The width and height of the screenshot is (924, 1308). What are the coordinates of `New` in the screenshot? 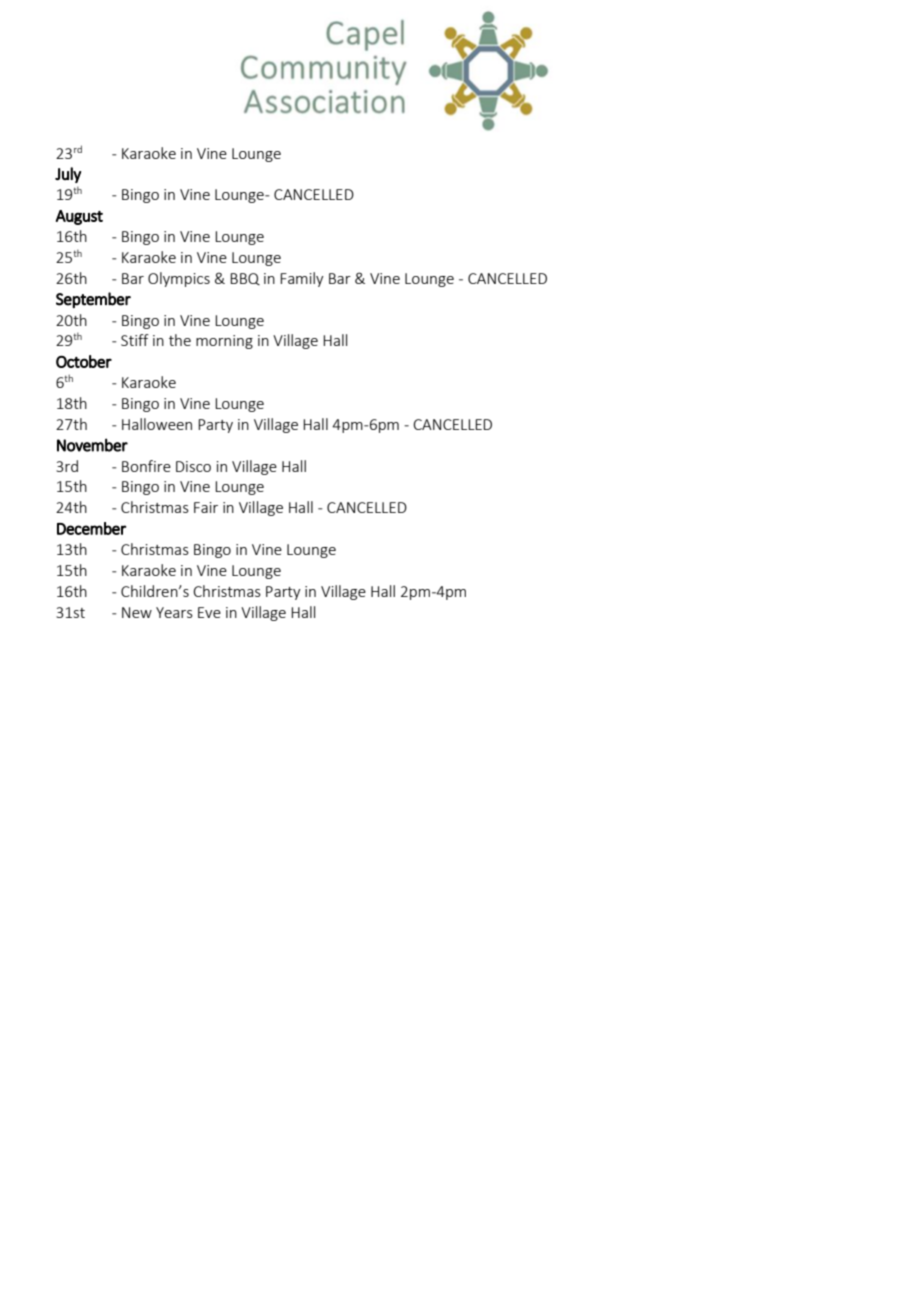 It's located at (137, 612).
